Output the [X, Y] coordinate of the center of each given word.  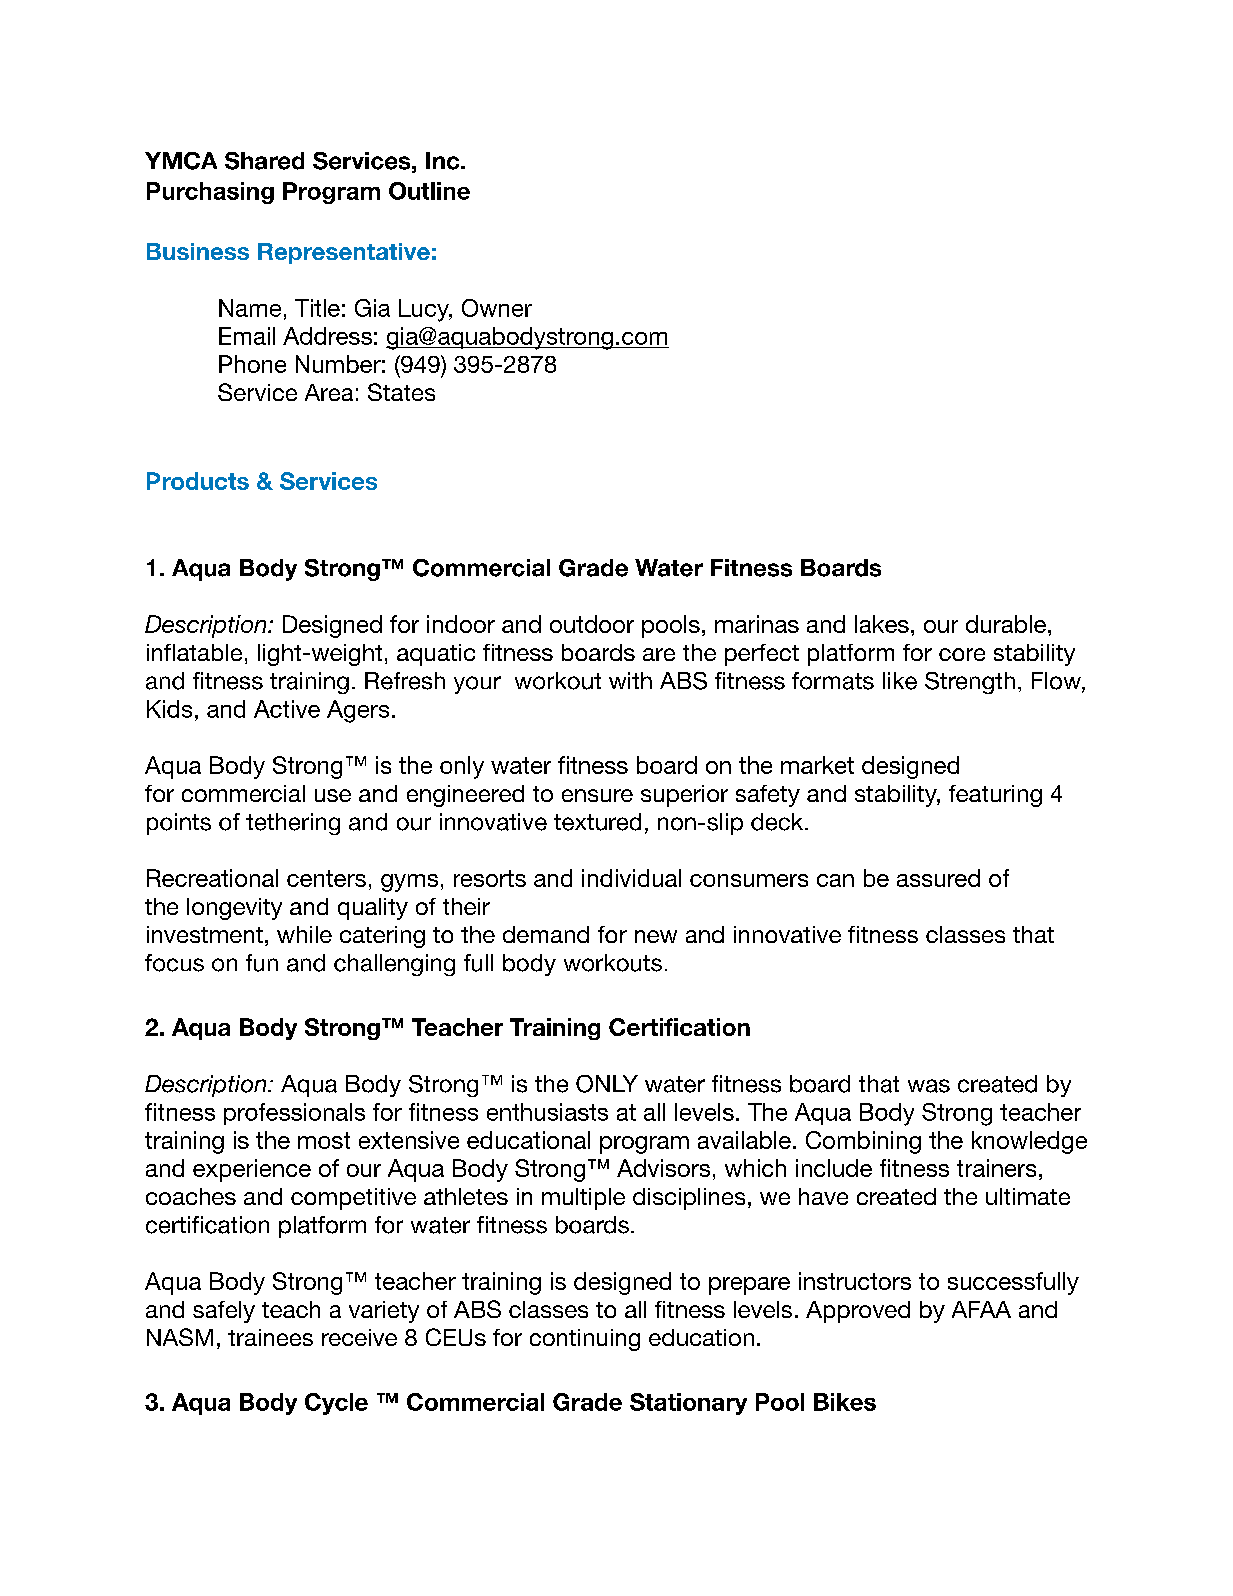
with [630, 680]
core [962, 654]
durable [1006, 624]
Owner [497, 308]
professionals [294, 1114]
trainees [270, 1337]
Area [329, 392]
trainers [996, 1168]
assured [938, 878]
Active [287, 709]
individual [631, 878]
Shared [264, 161]
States [401, 392]
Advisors [663, 1168]
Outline [429, 191]
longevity [234, 909]
